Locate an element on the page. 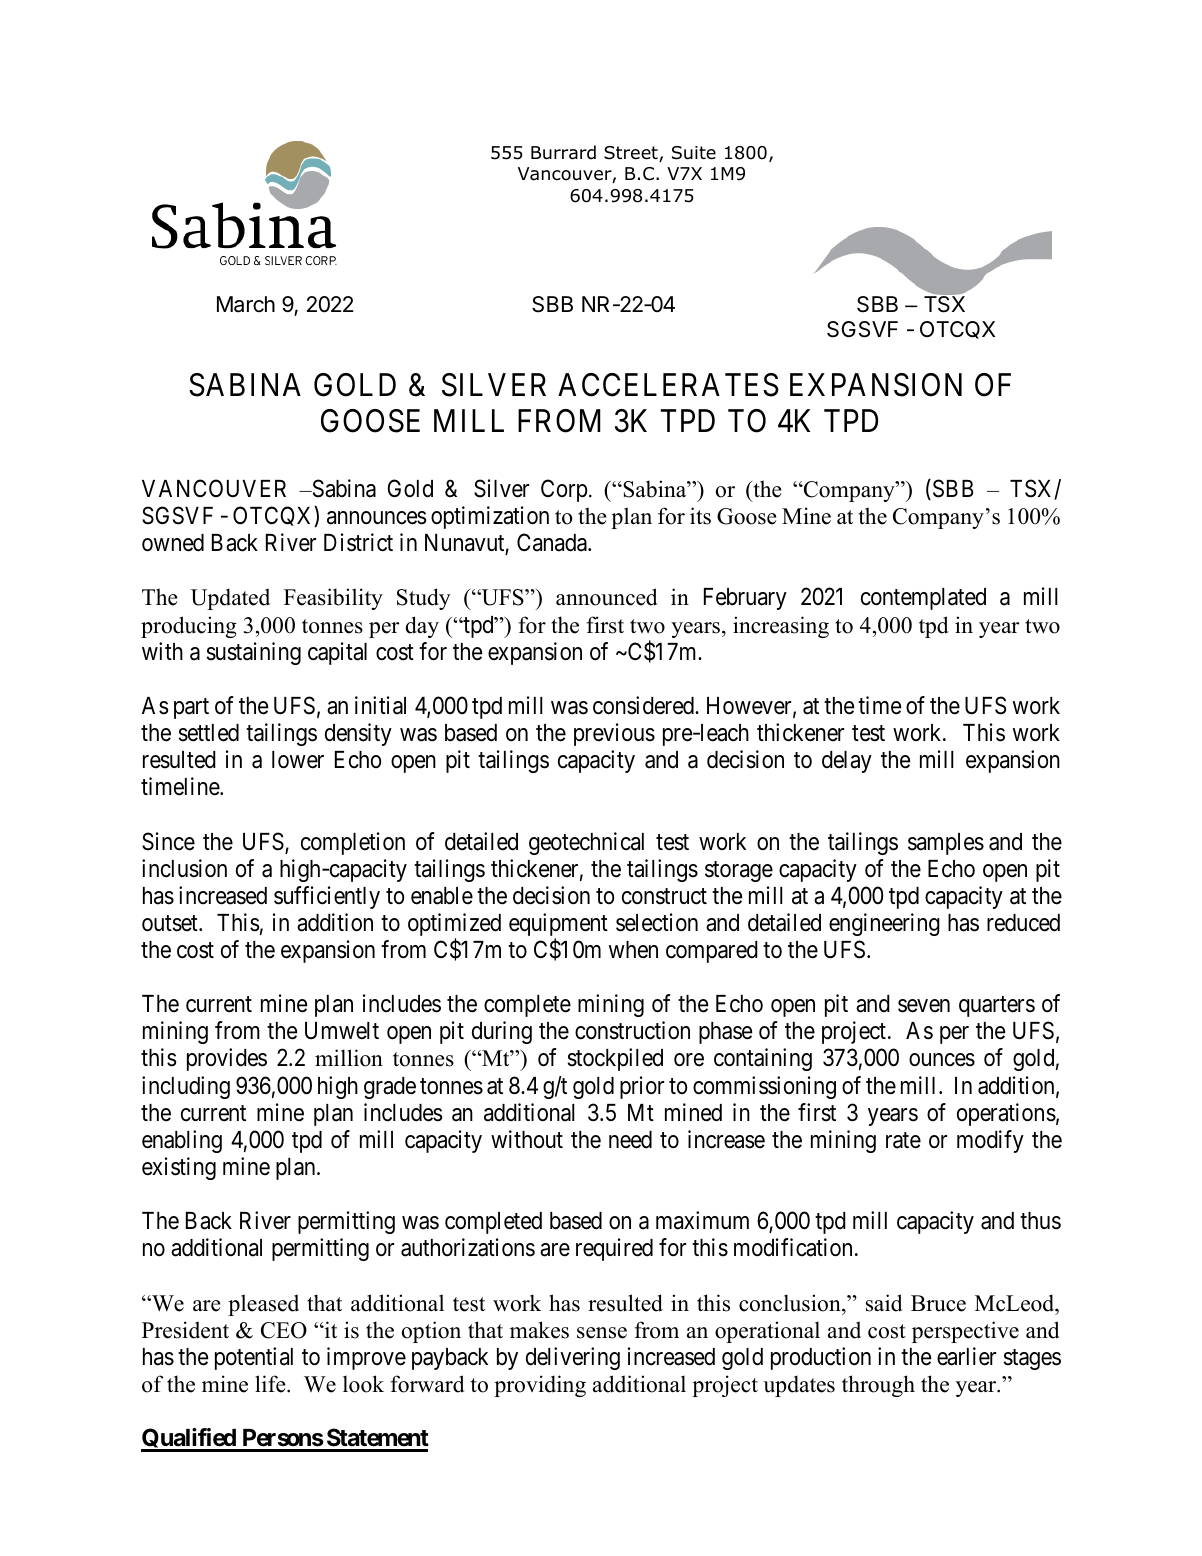 This image has height=1556, width=1202. contemplated is located at coordinates (923, 599).
